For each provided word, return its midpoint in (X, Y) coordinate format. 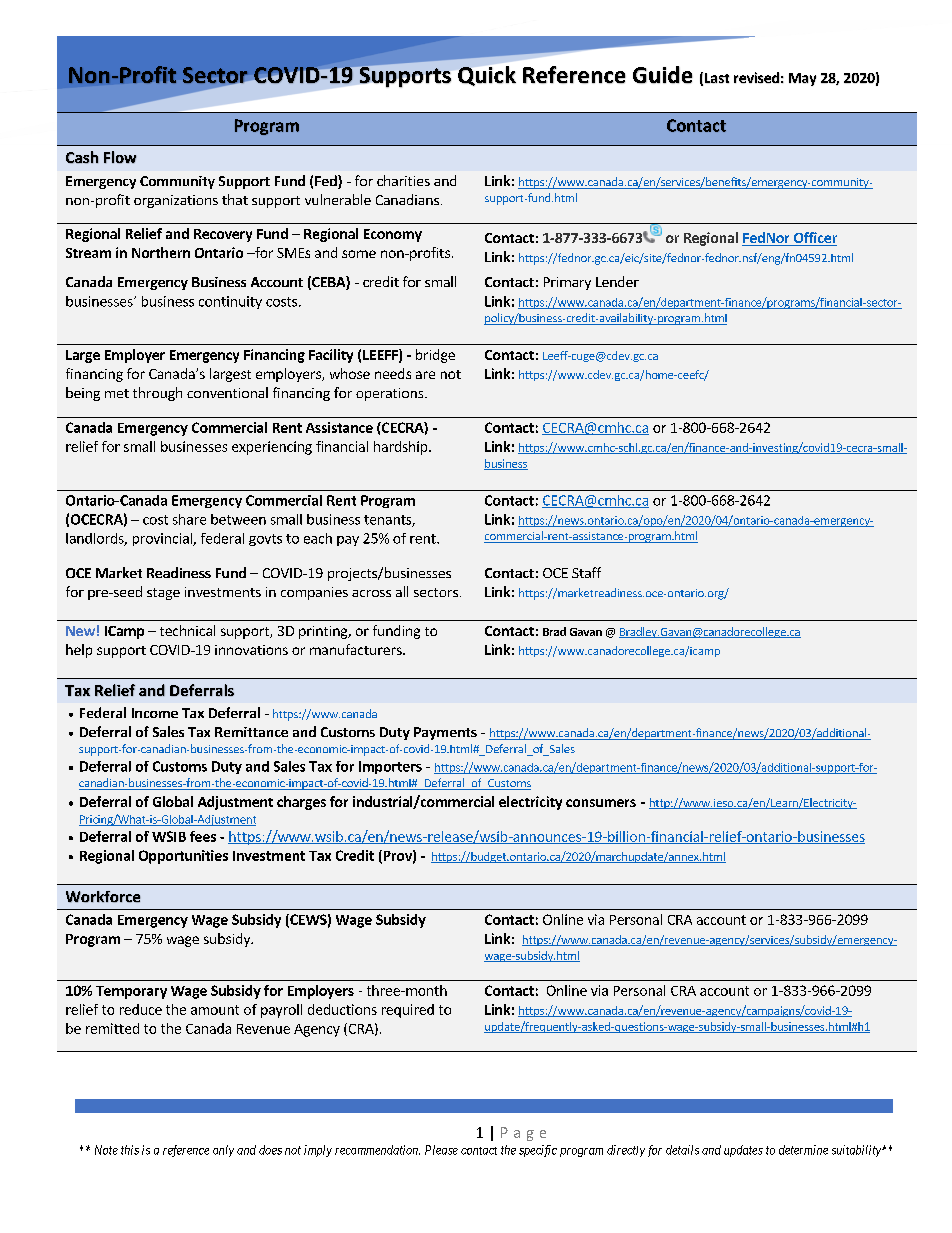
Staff (586, 572)
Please (441, 1150)
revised (756, 77)
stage (163, 594)
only (223, 1151)
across (371, 593)
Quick (487, 76)
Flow (120, 157)
